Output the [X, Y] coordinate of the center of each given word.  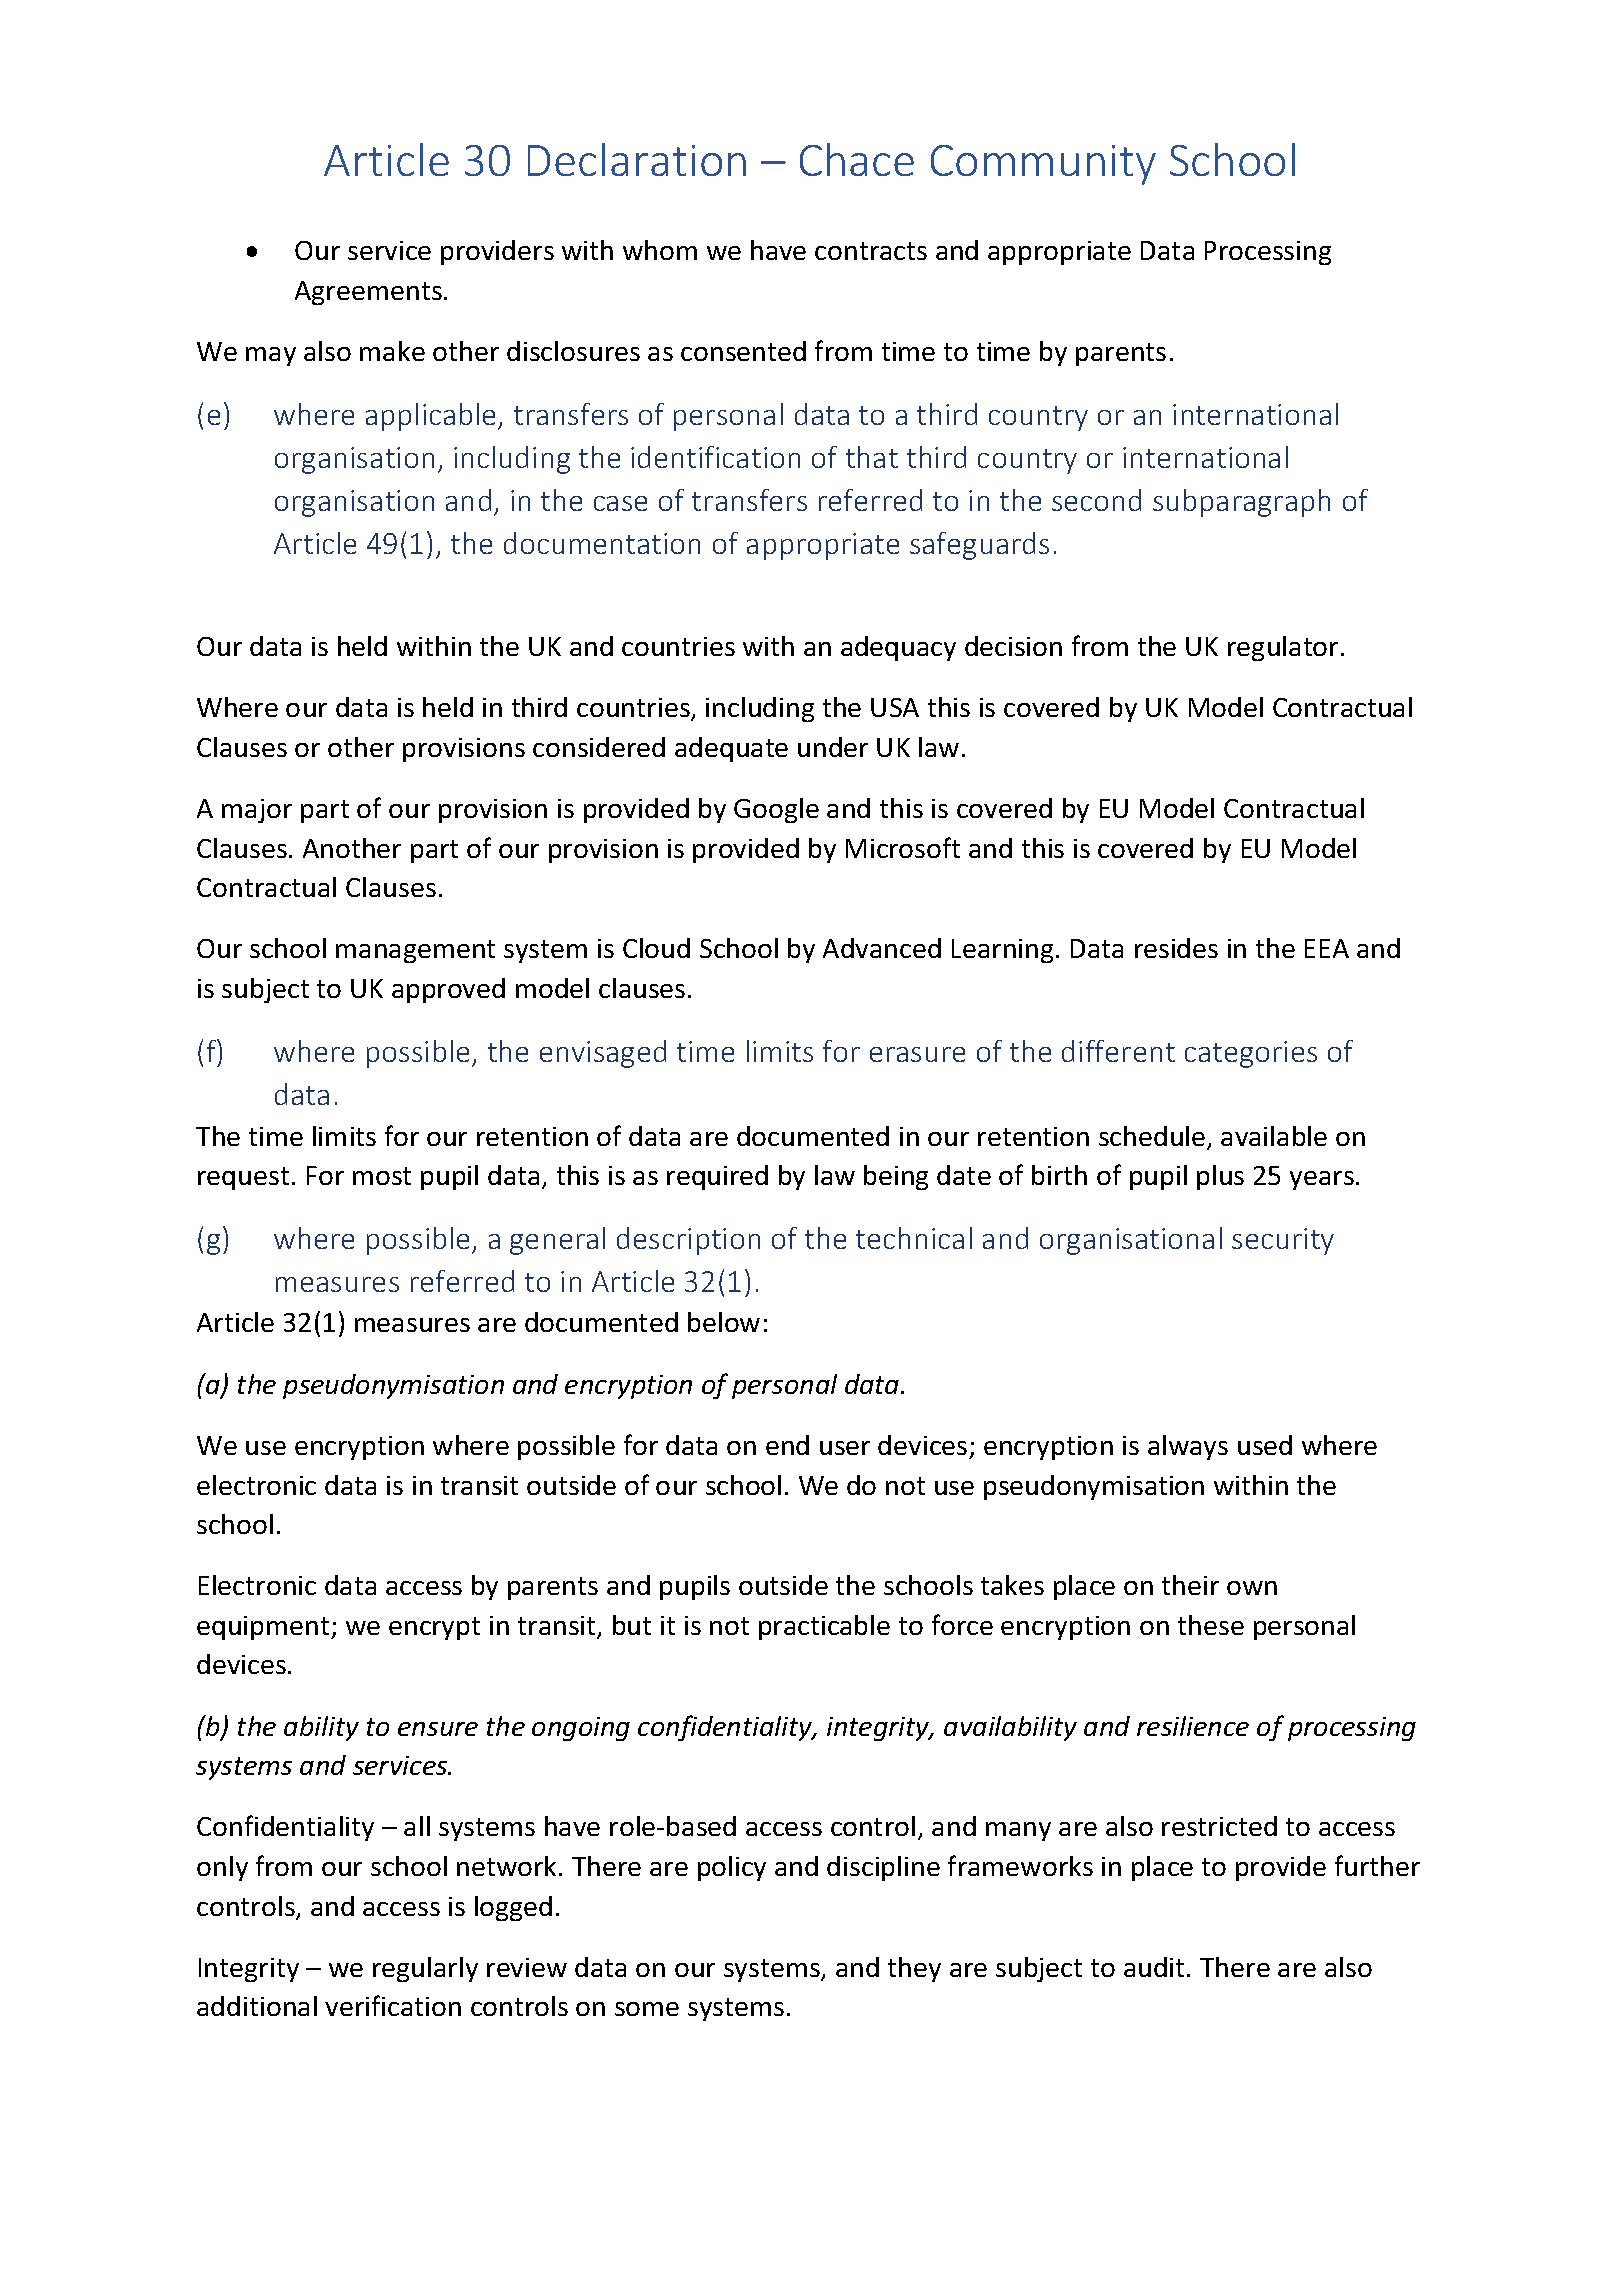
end [787, 1445]
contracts [871, 251]
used [1265, 1445]
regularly [425, 1969]
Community [1043, 165]
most [382, 1176]
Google [776, 810]
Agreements [368, 293]
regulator [1283, 648]
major [257, 811]
